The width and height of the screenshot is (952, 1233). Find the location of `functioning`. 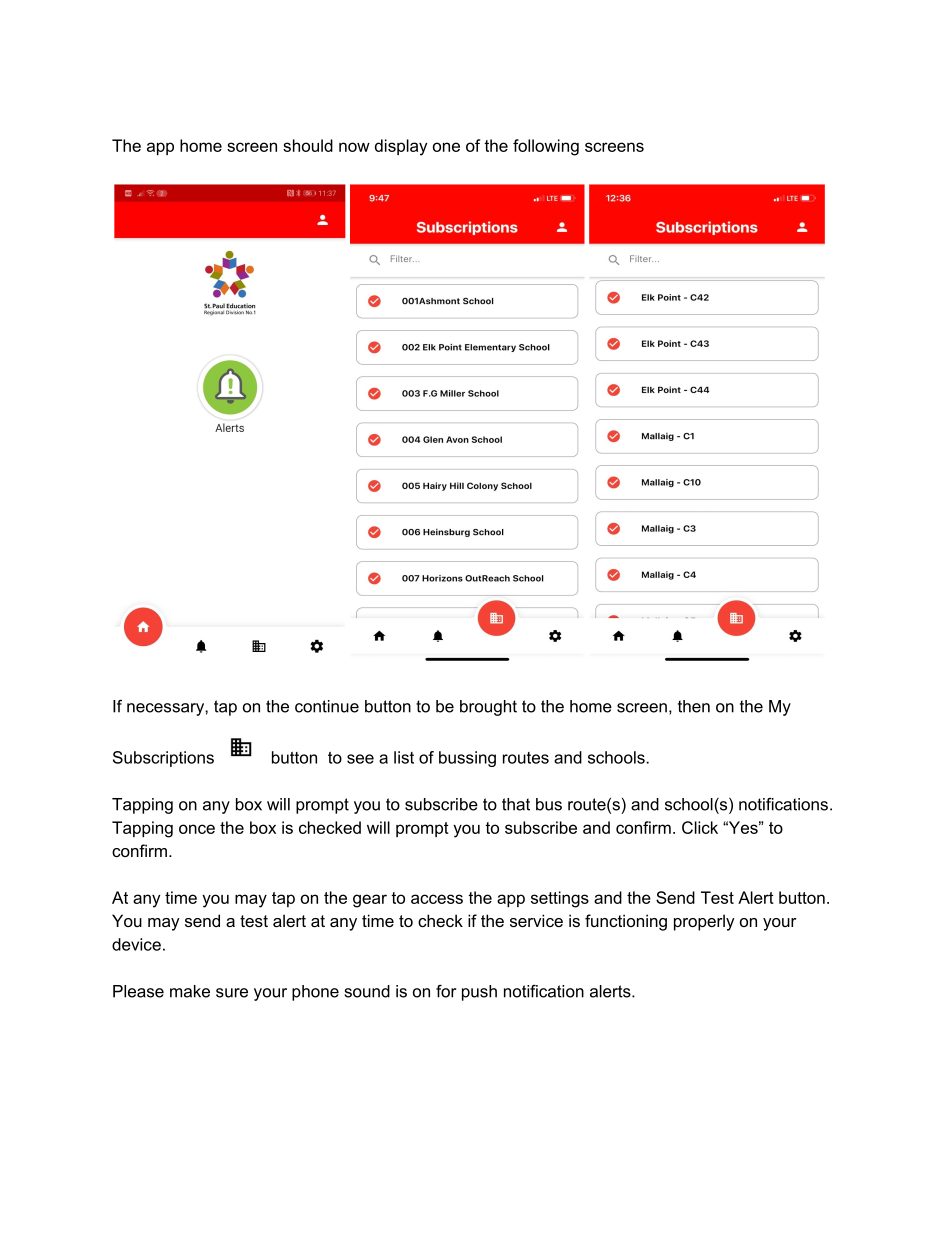

functioning is located at coordinates (626, 922).
